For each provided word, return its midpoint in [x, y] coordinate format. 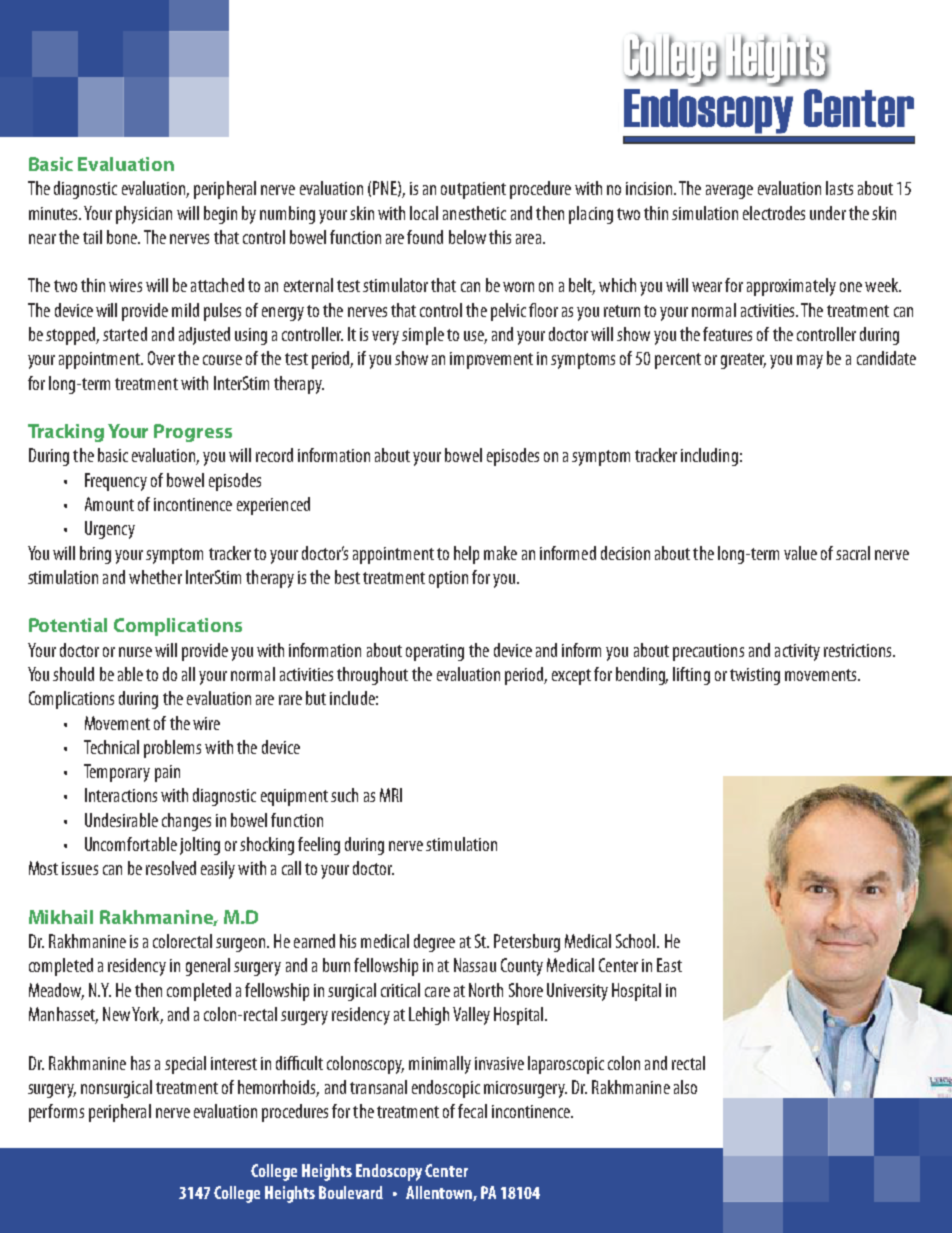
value [800, 553]
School [637, 941]
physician [144, 215]
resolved [171, 868]
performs [56, 1113]
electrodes [774, 213]
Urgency [110, 530]
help [466, 555]
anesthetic [474, 213]
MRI [391, 795]
